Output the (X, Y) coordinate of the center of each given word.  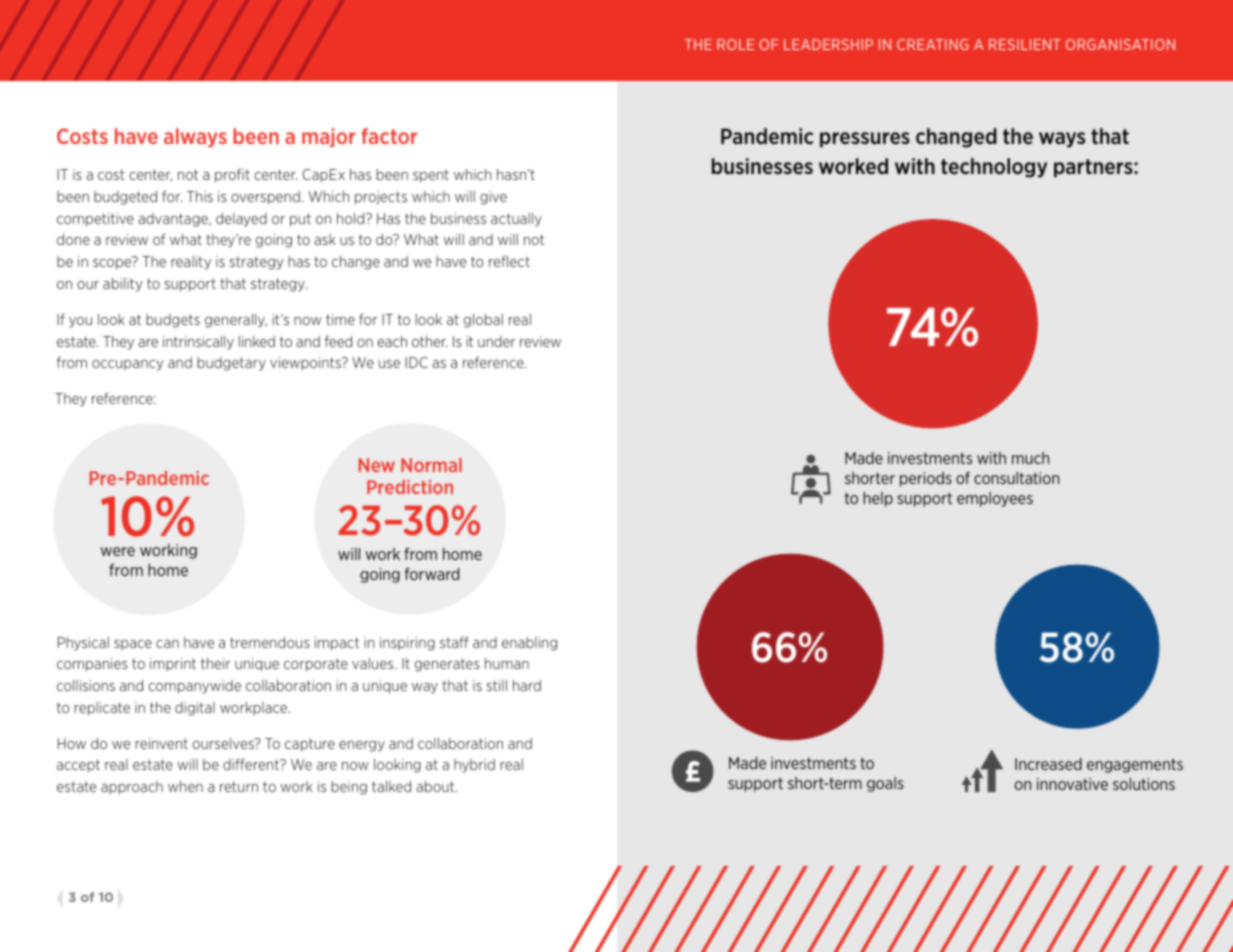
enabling (529, 644)
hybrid (474, 766)
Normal (431, 465)
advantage (174, 220)
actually (516, 220)
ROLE (735, 44)
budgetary (231, 364)
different (252, 764)
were (118, 551)
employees (995, 499)
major (328, 137)
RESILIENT (1025, 44)
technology (994, 168)
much (1030, 458)
